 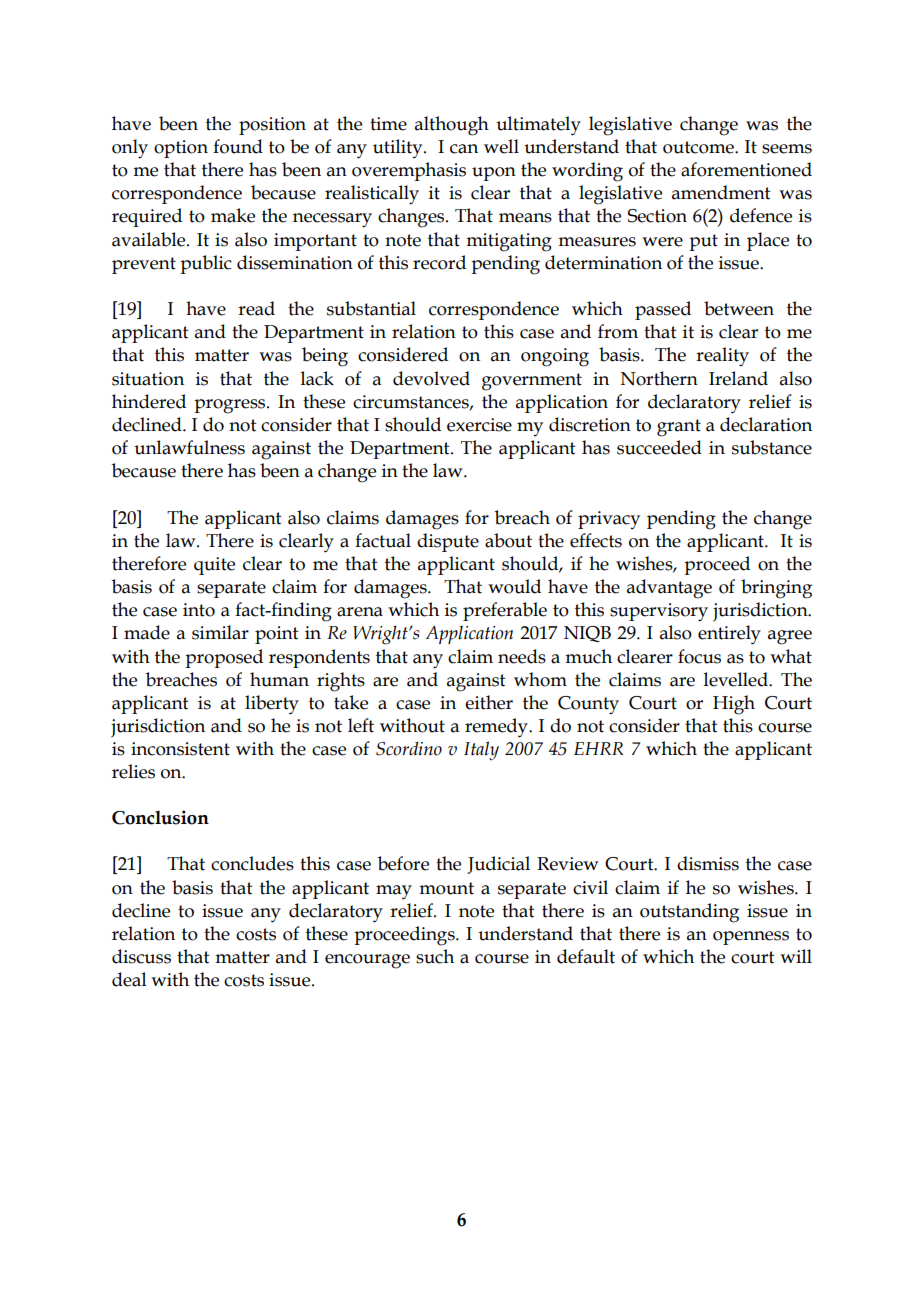 I want to click on option, so click(x=181, y=149).
